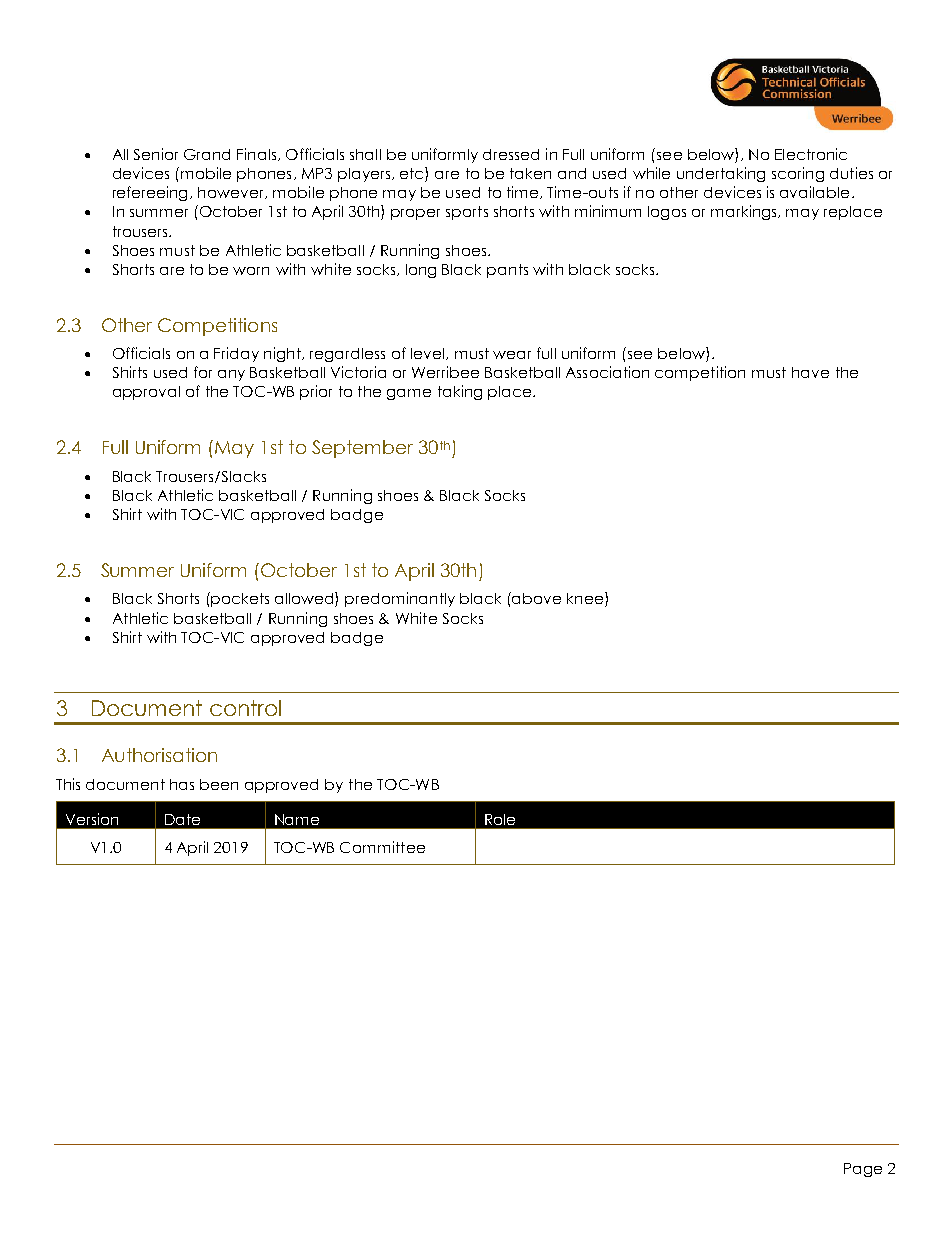 The image size is (952, 1233). Describe the element at coordinates (182, 819) in the screenshot. I see `Date` at that location.
